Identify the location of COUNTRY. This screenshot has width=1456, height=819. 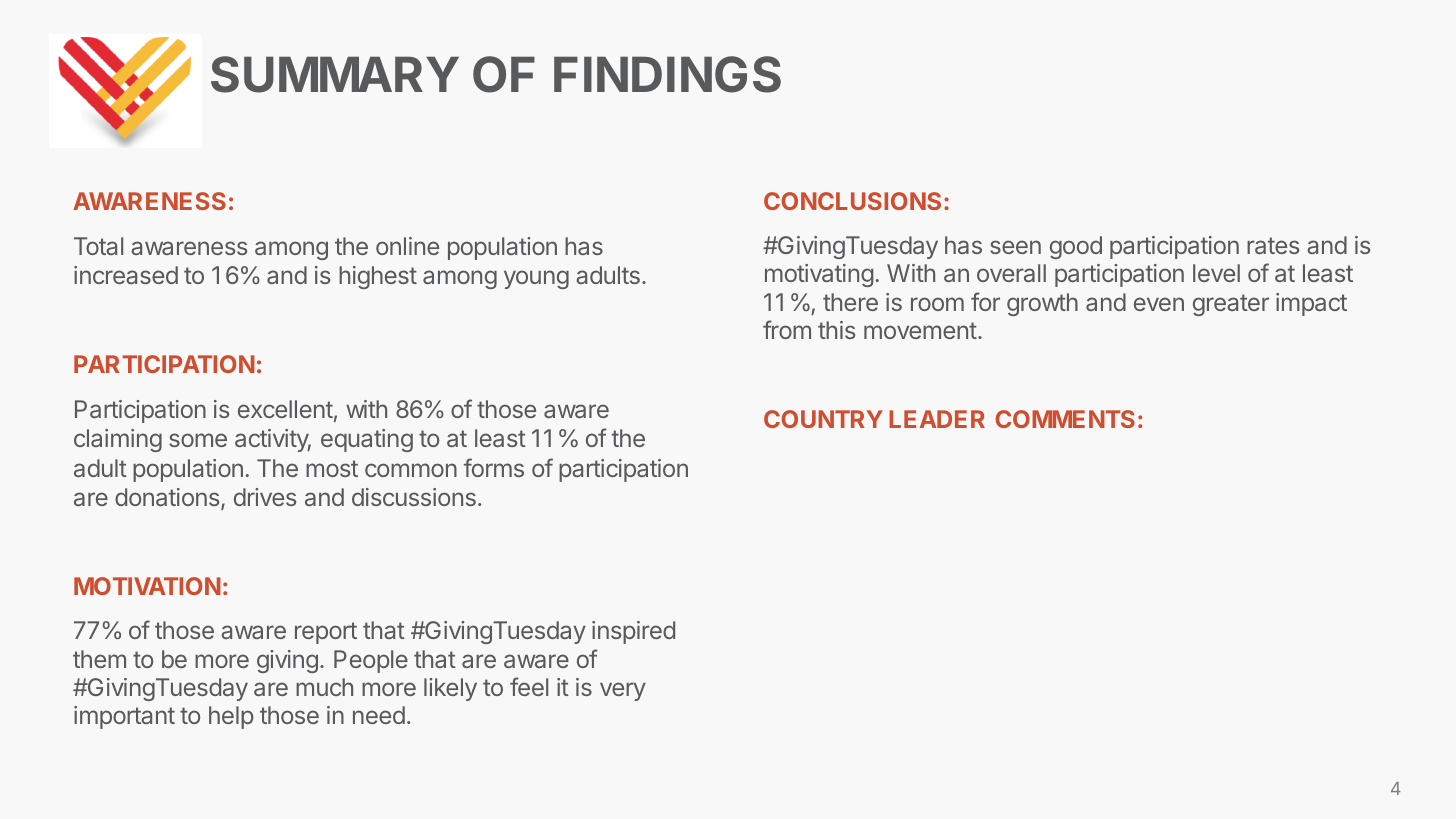
(823, 419).
